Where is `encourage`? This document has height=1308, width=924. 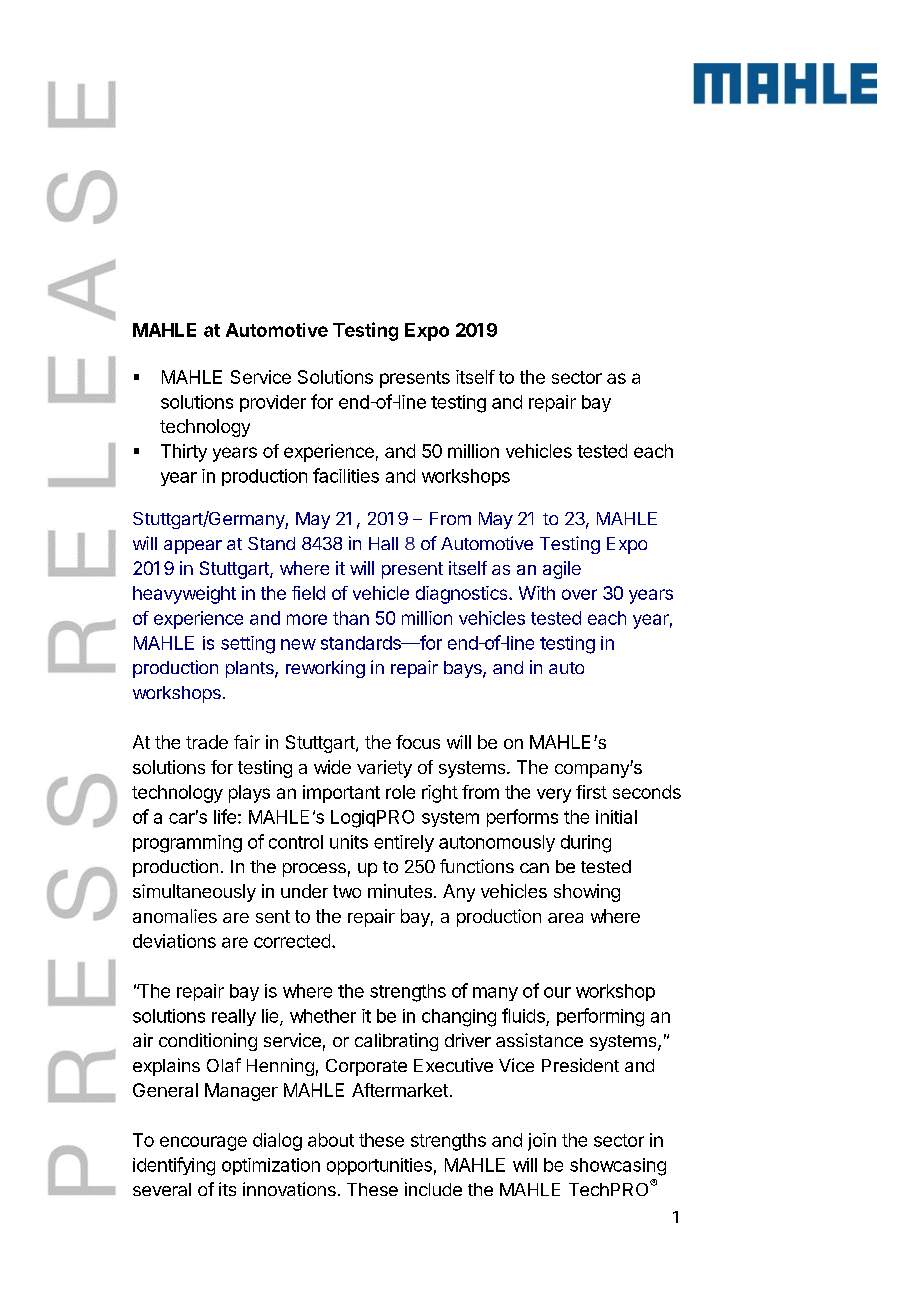 encourage is located at coordinates (203, 1143).
